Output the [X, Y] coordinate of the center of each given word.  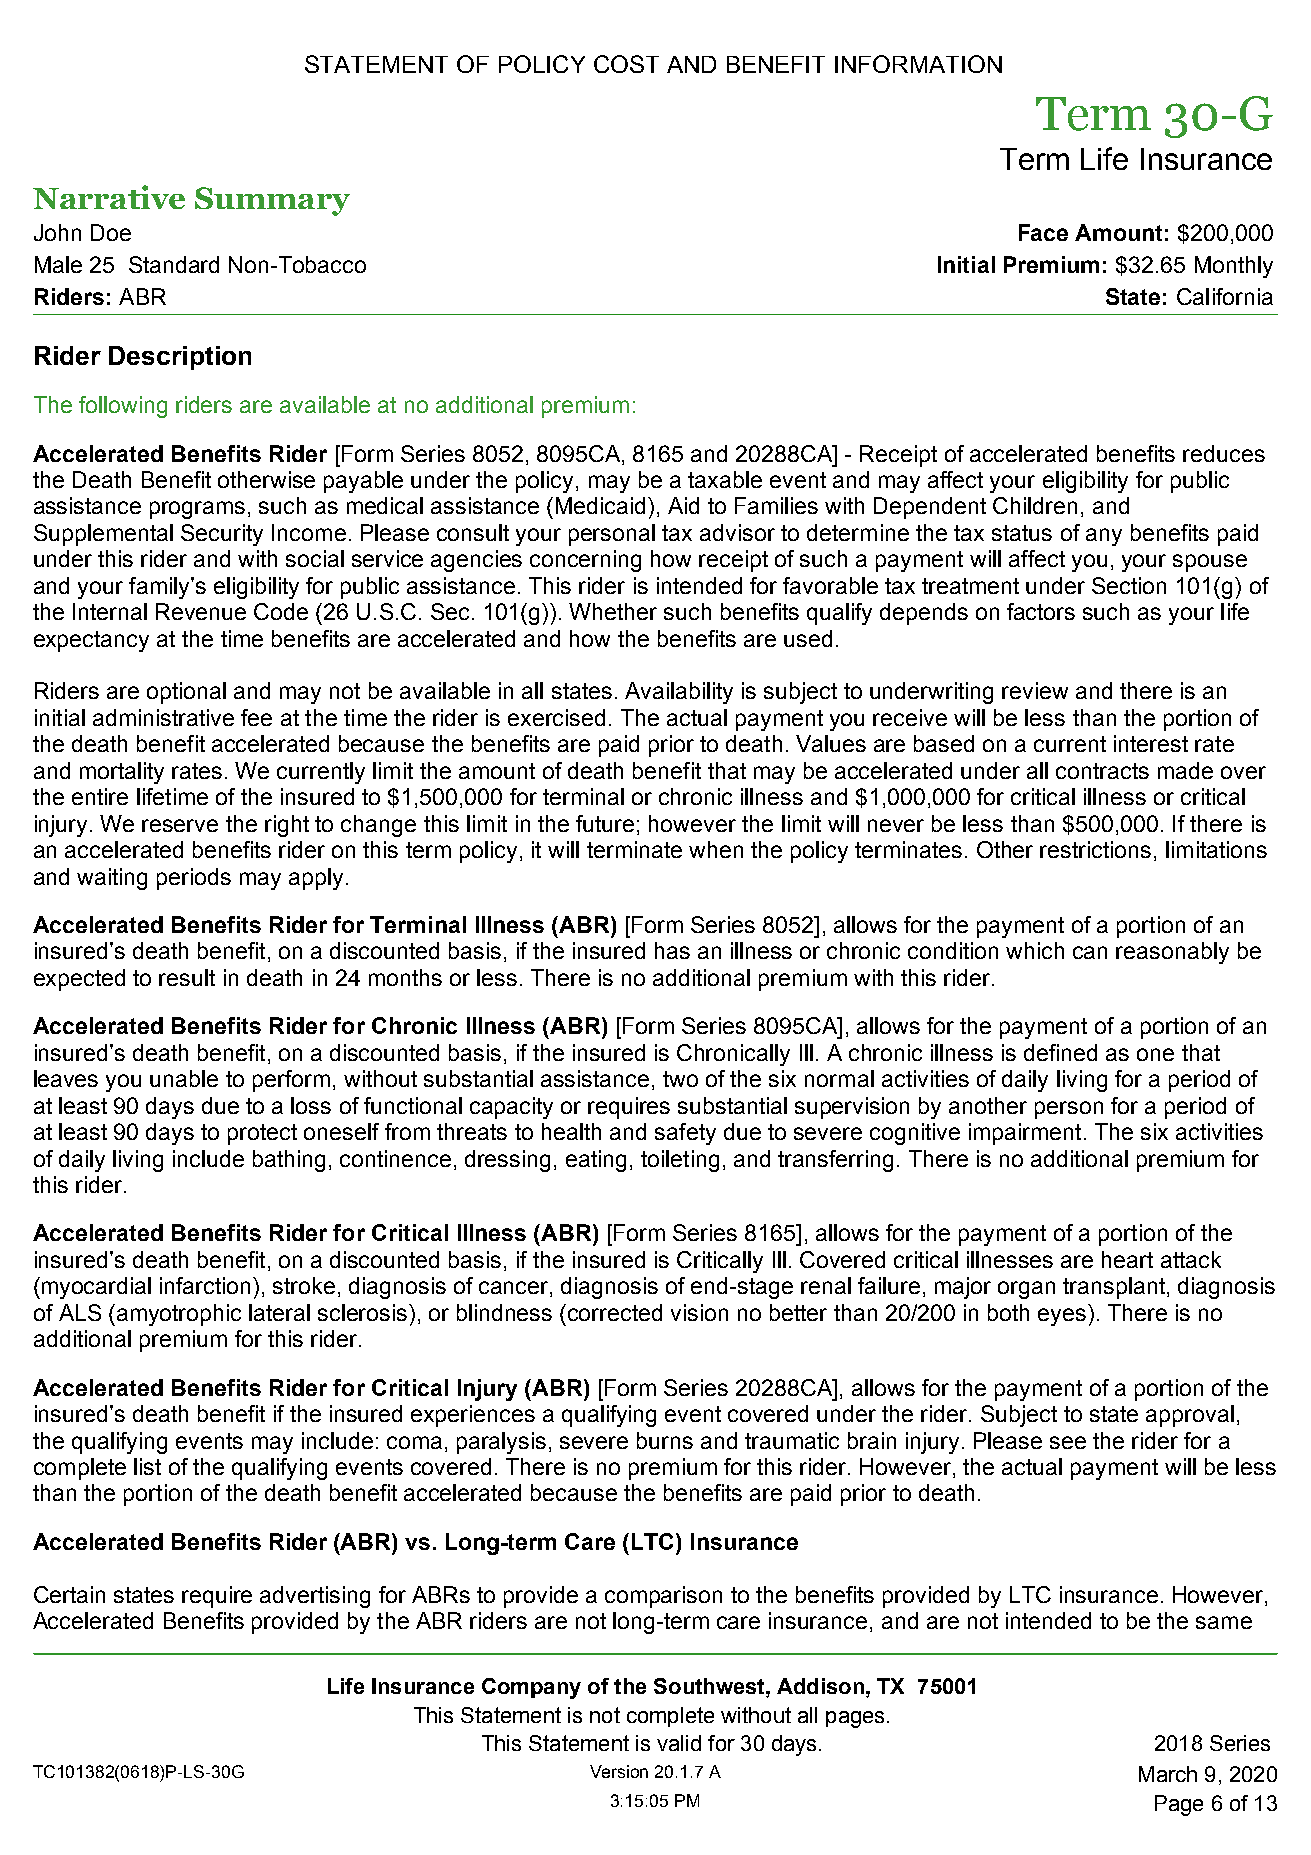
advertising [315, 1597]
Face [1043, 232]
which [1035, 950]
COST [626, 64]
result [187, 977]
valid [679, 1743]
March [1168, 1774]
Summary [272, 201]
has [672, 950]
